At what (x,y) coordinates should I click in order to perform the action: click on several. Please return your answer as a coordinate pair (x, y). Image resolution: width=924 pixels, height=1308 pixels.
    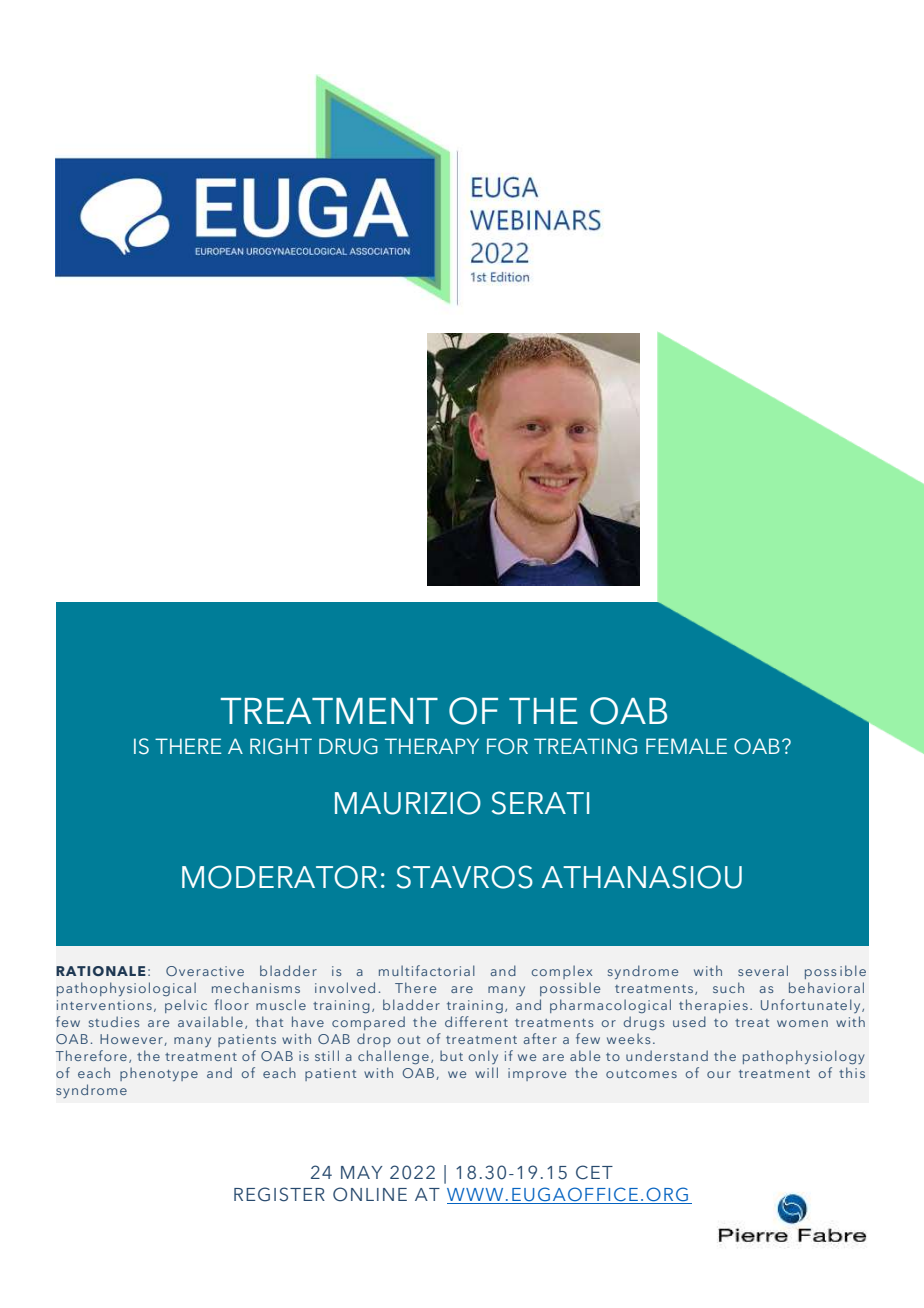
    Looking at the image, I should click on (763, 970).
